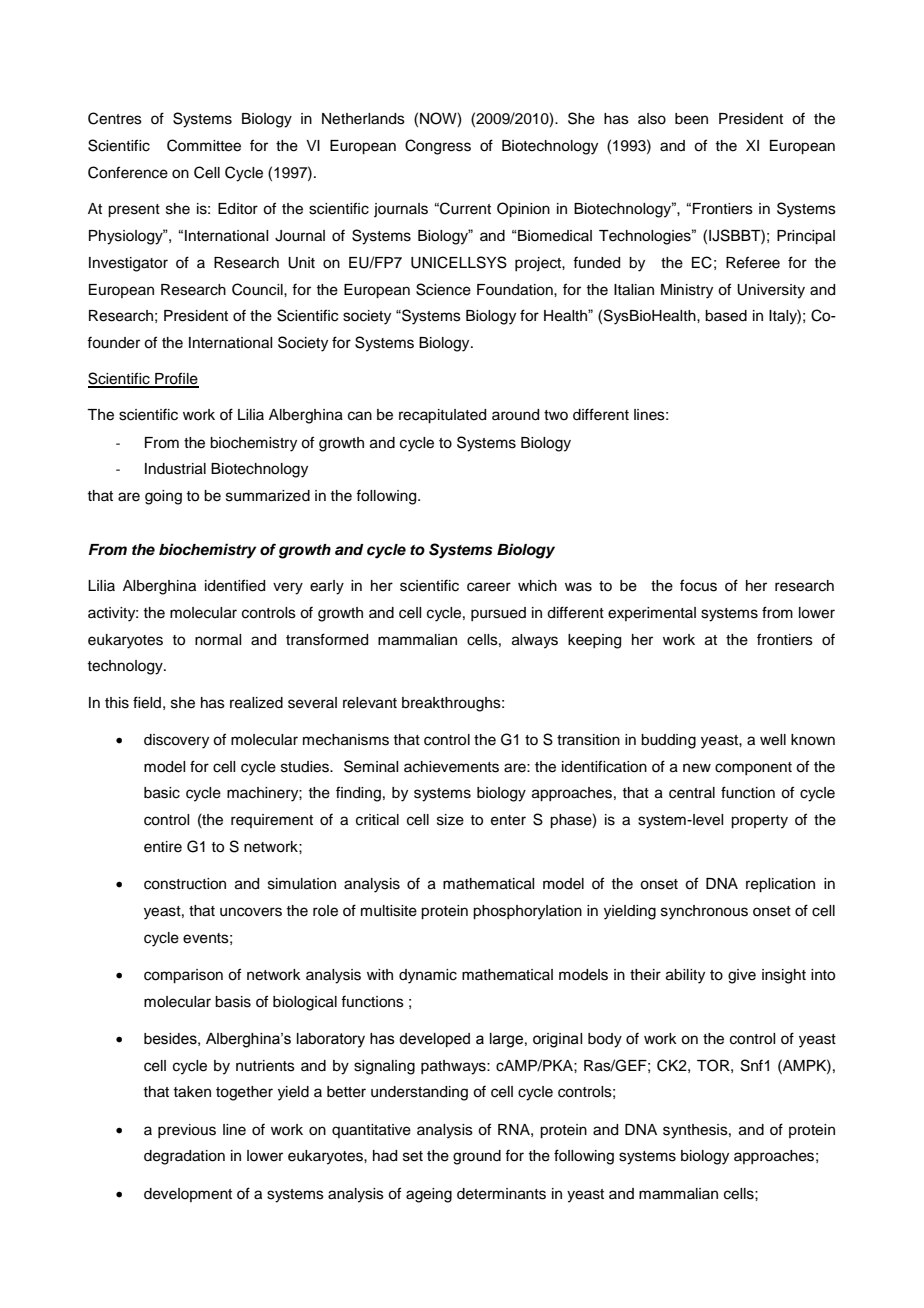 The width and height of the screenshot is (924, 1308). I want to click on based, so click(726, 316).
